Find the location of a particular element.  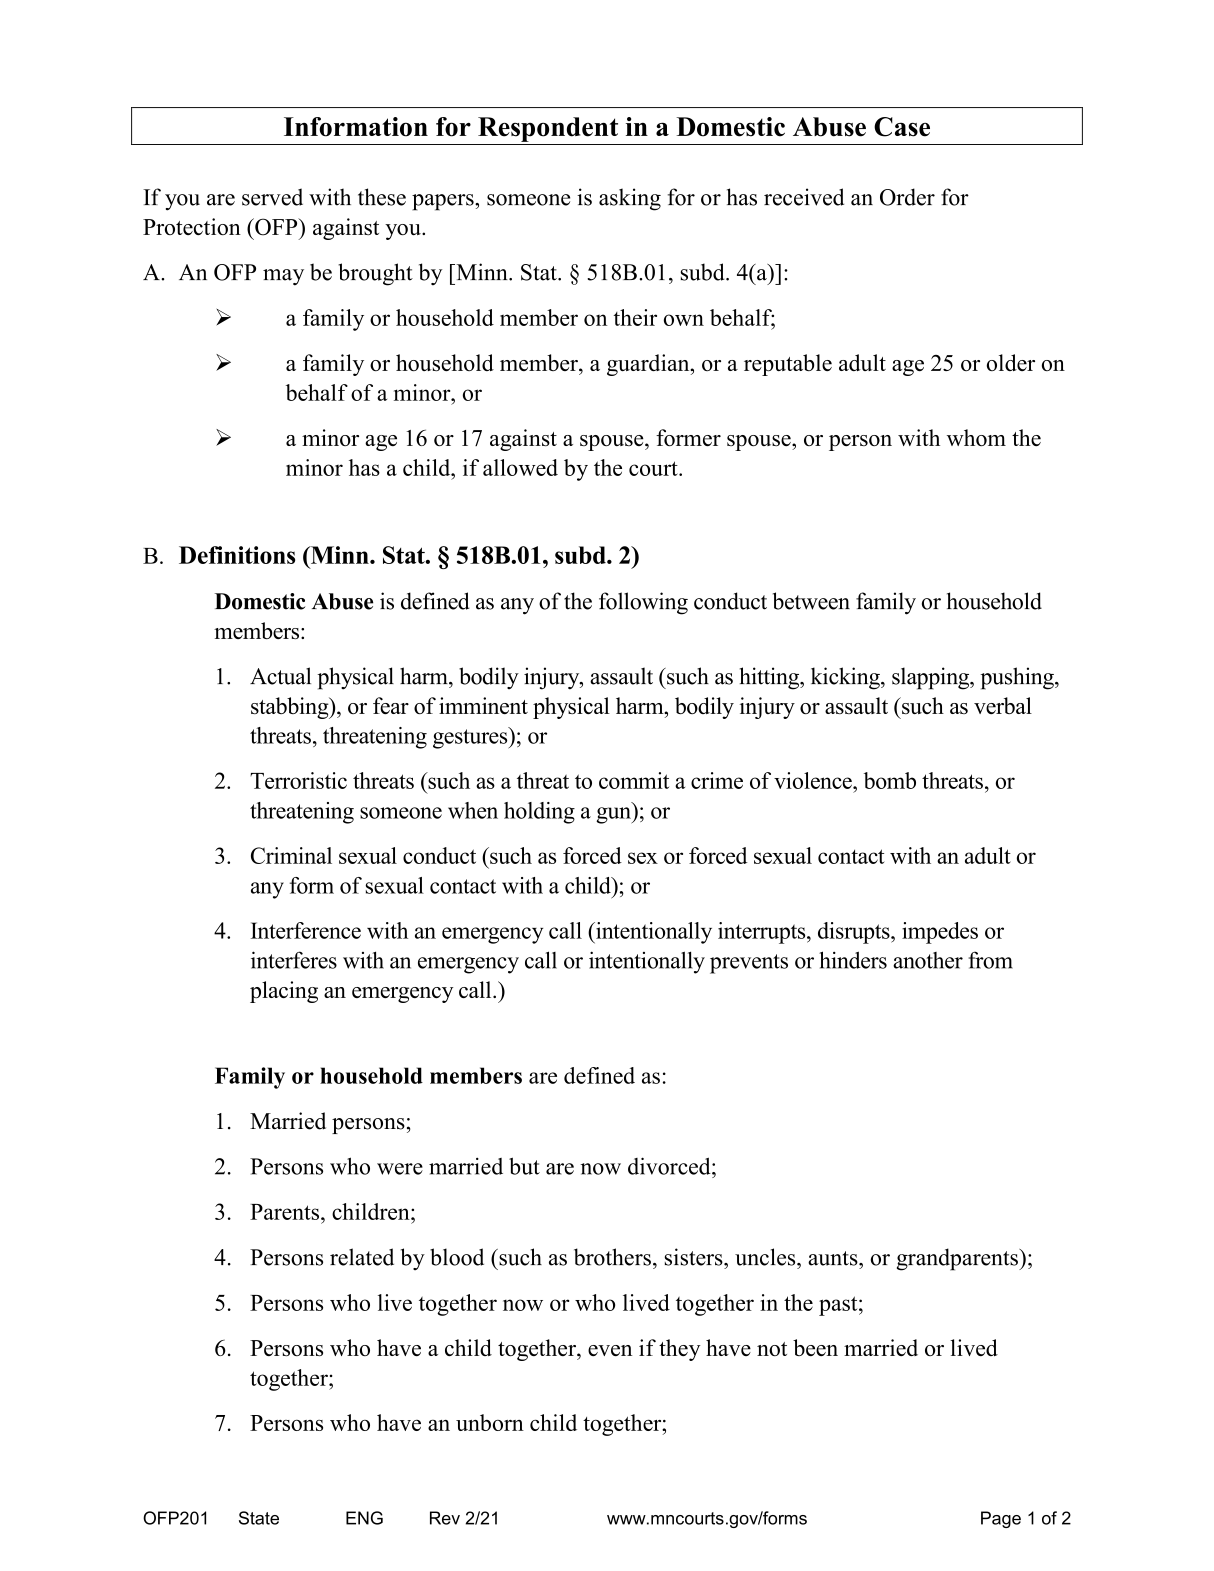

asking is located at coordinates (630, 199).
